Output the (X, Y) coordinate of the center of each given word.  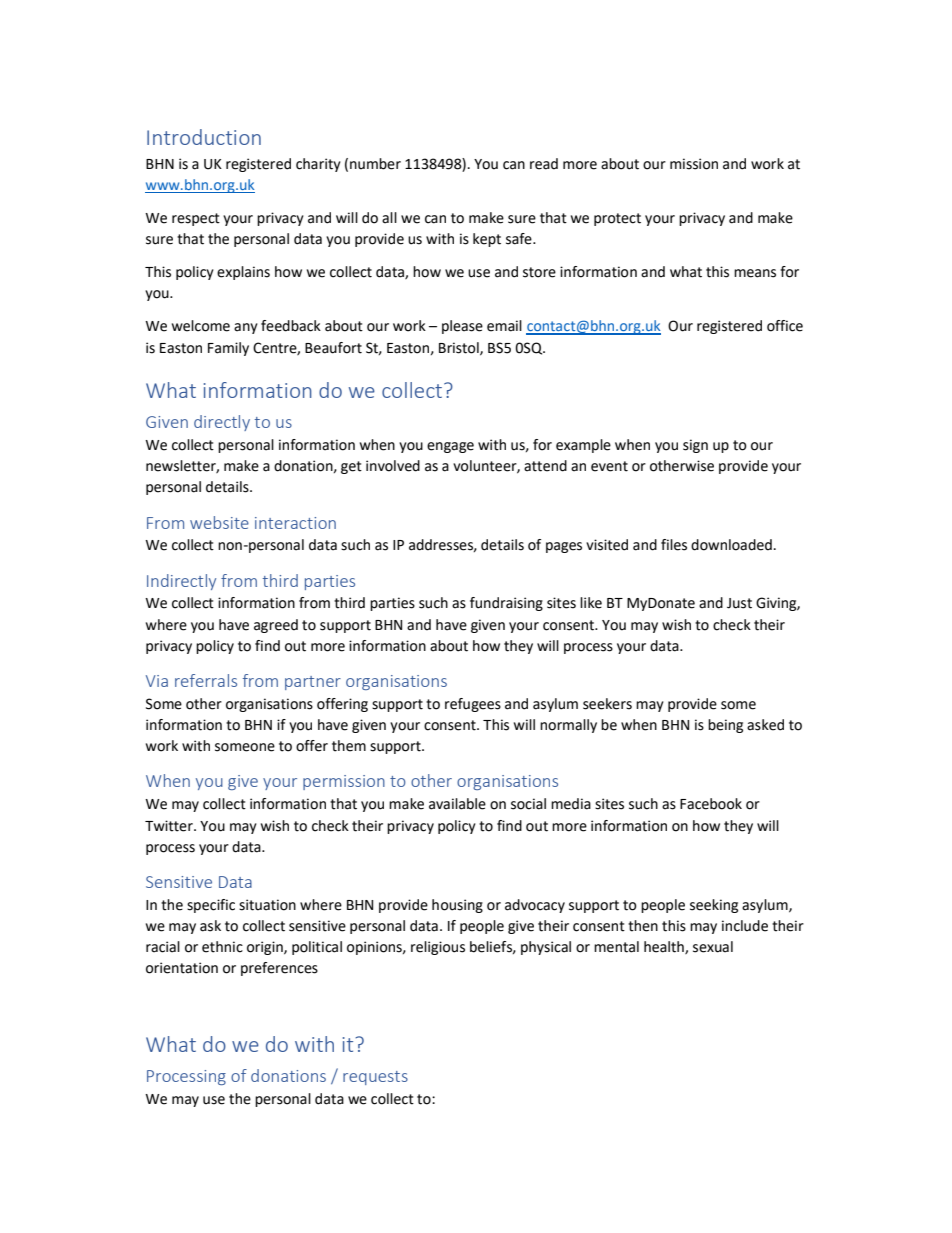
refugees (473, 705)
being (725, 726)
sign (695, 446)
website (219, 522)
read (544, 164)
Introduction (204, 137)
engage (450, 447)
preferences (279, 969)
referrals (206, 680)
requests (375, 1078)
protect (617, 219)
